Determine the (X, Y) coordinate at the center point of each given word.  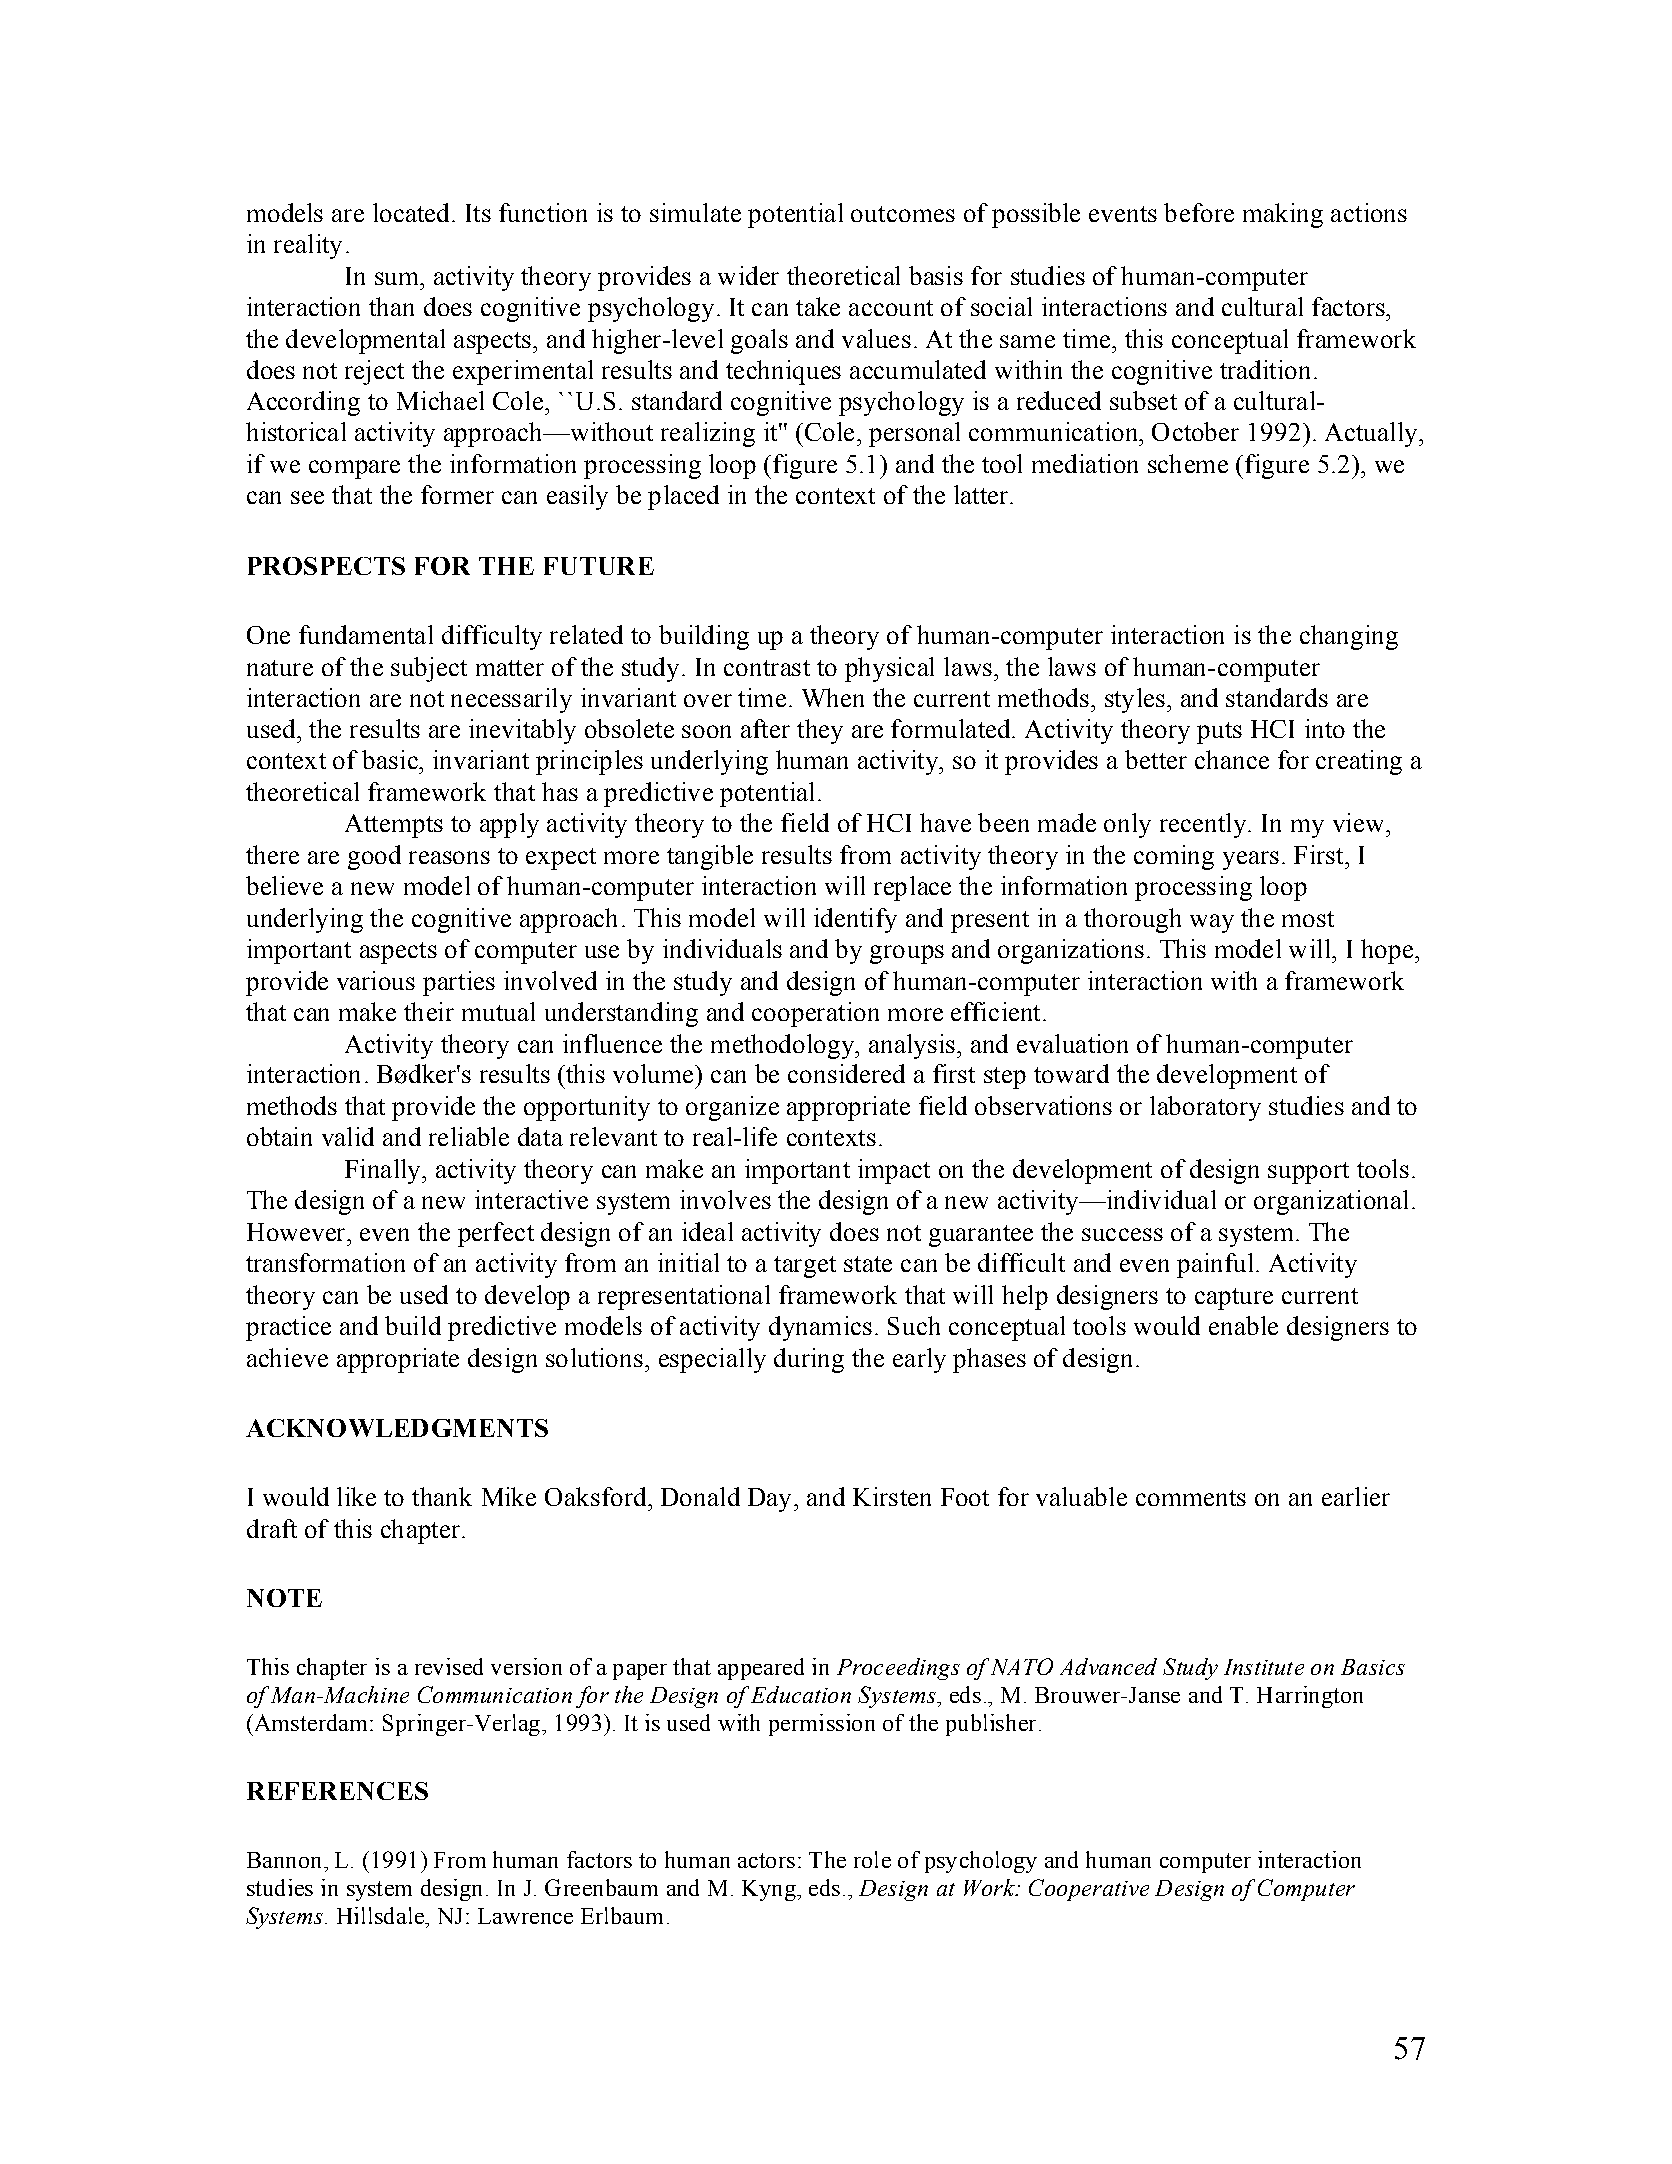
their (429, 1011)
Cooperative (1089, 1890)
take (818, 306)
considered (846, 1073)
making (1283, 215)
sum (398, 278)
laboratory (1205, 1108)
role (872, 1859)
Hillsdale (381, 1915)
